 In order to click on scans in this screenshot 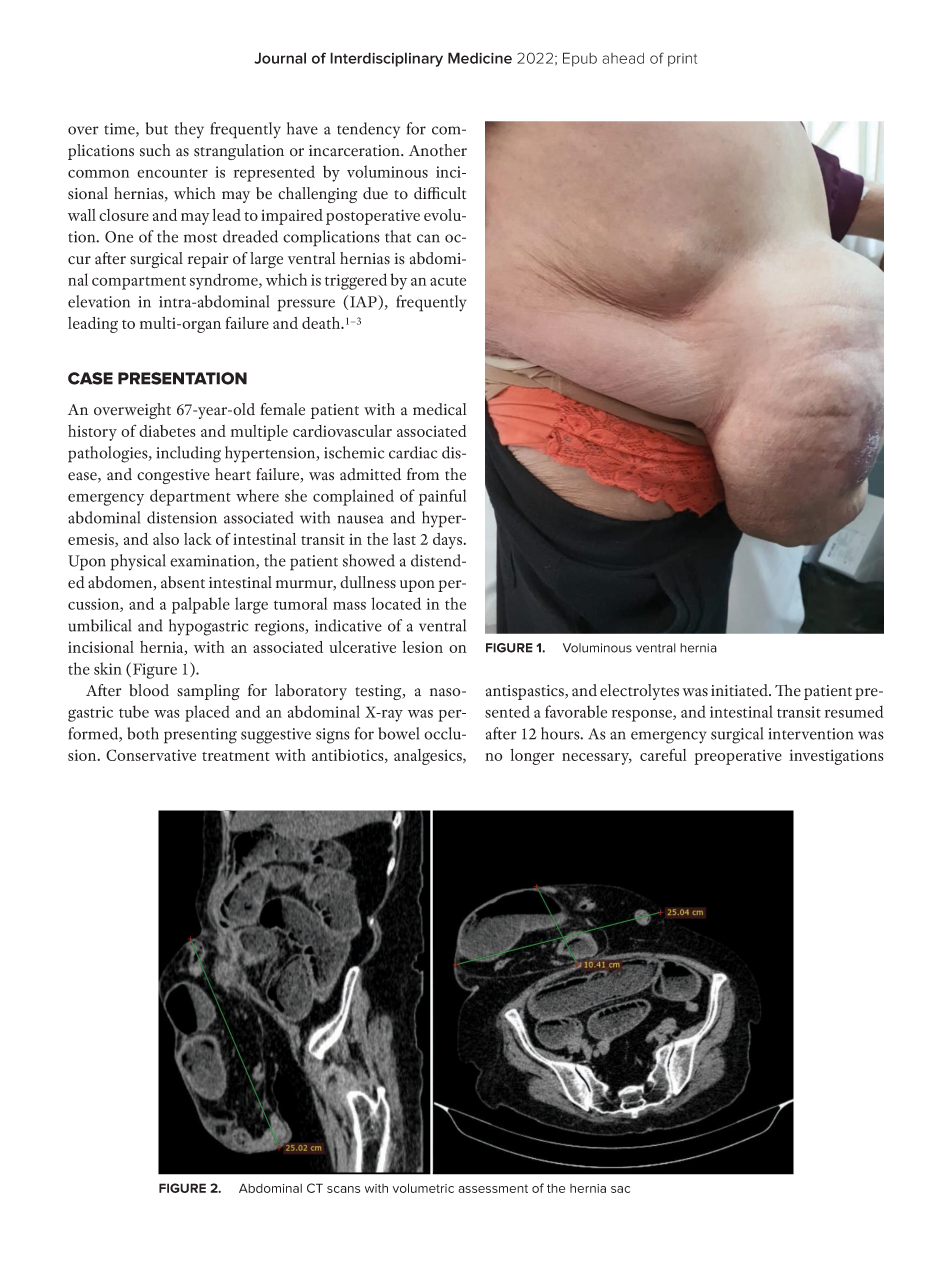, I will do `click(343, 1189)`.
